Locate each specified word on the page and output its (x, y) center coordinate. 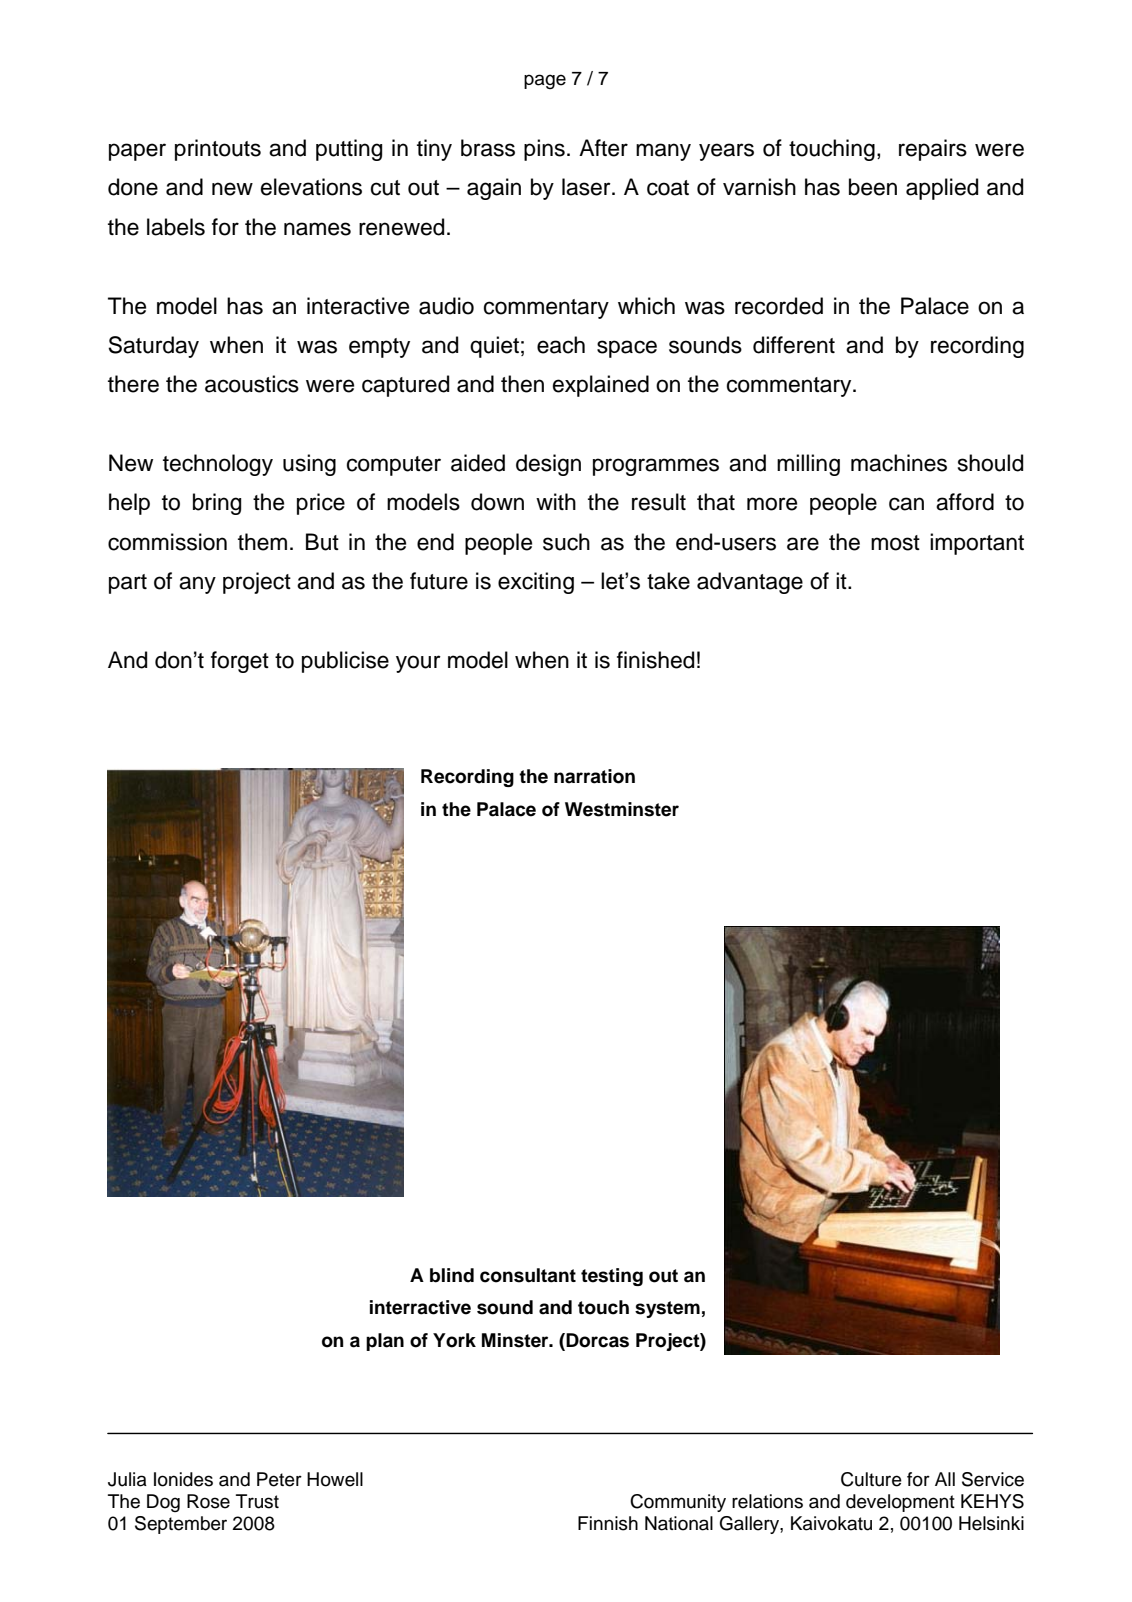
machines (899, 463)
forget (240, 662)
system (667, 1309)
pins (544, 150)
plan (385, 1342)
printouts (218, 150)
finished (655, 660)
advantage (750, 583)
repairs (933, 150)
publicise (345, 662)
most (895, 543)
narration (594, 776)
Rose (208, 1501)
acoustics (252, 384)
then (522, 384)
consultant (528, 1275)
